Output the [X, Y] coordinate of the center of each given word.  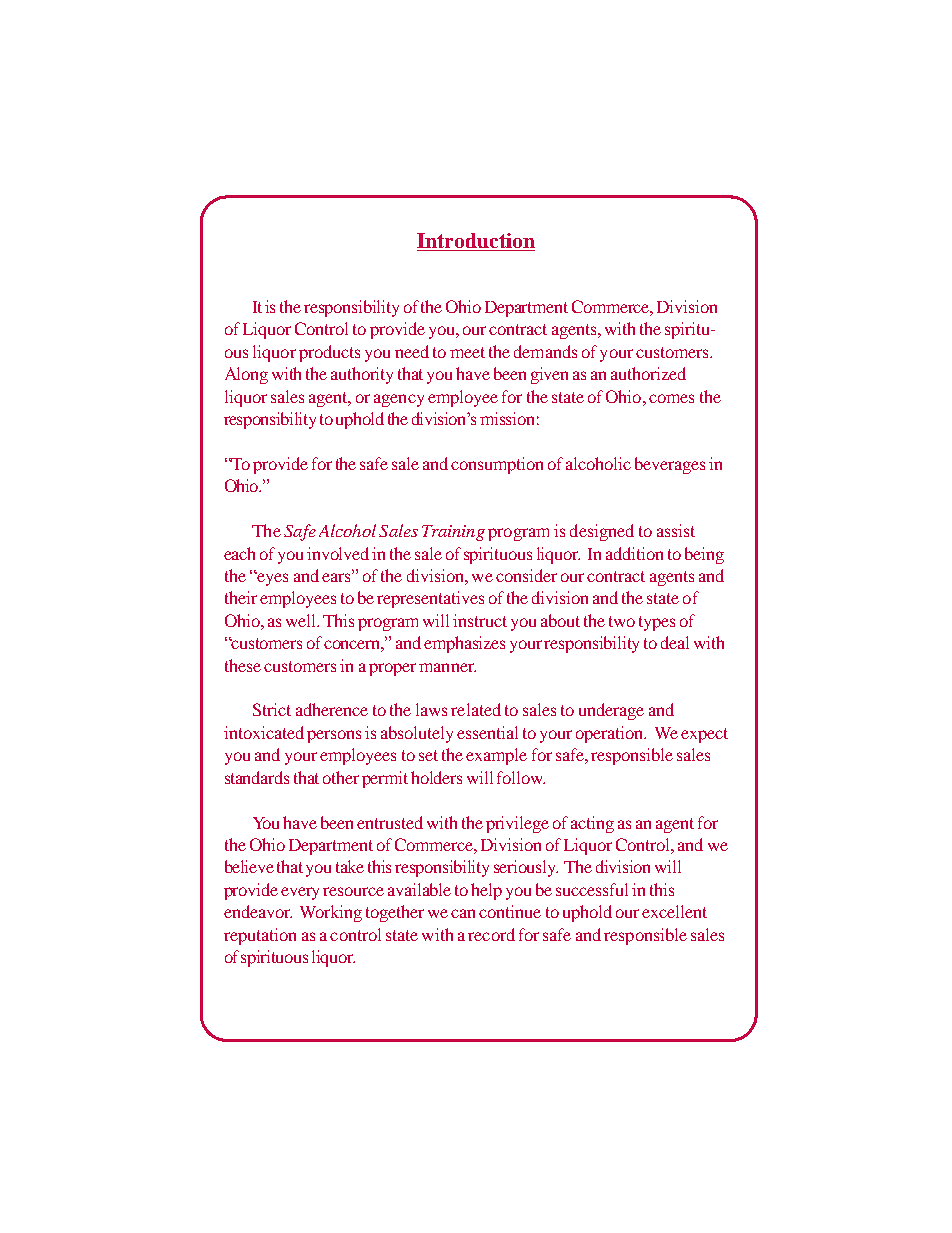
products [329, 353]
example [496, 756]
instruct [480, 620]
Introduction [476, 242]
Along [246, 375]
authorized [648, 373]
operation [611, 734]
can [463, 913]
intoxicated [264, 732]
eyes [271, 579]
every [300, 893]
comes [671, 398]
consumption [497, 465]
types [657, 623]
